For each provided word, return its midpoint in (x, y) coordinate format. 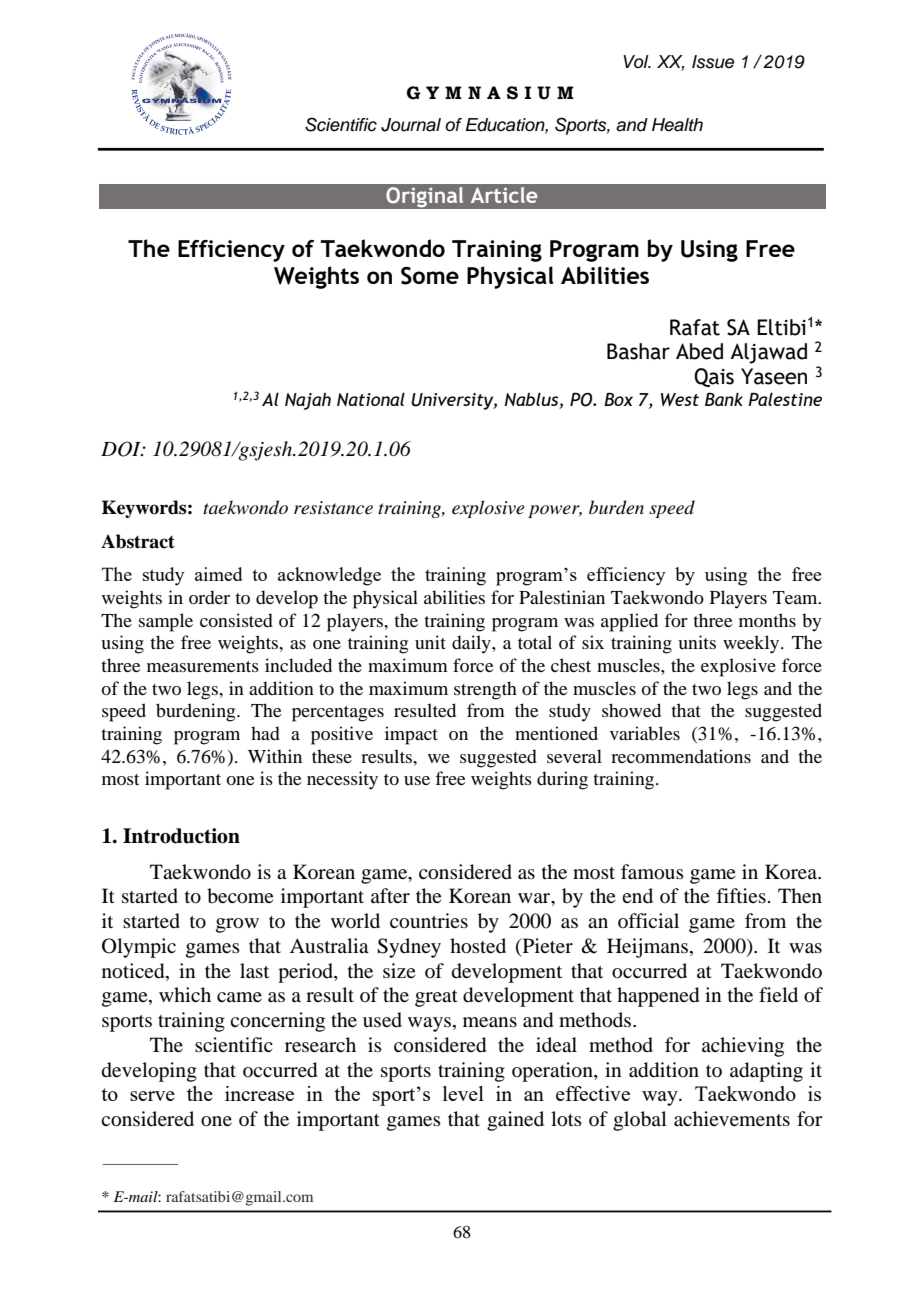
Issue (713, 62)
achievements (732, 1118)
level (463, 1093)
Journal (411, 125)
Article (504, 195)
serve (152, 1096)
